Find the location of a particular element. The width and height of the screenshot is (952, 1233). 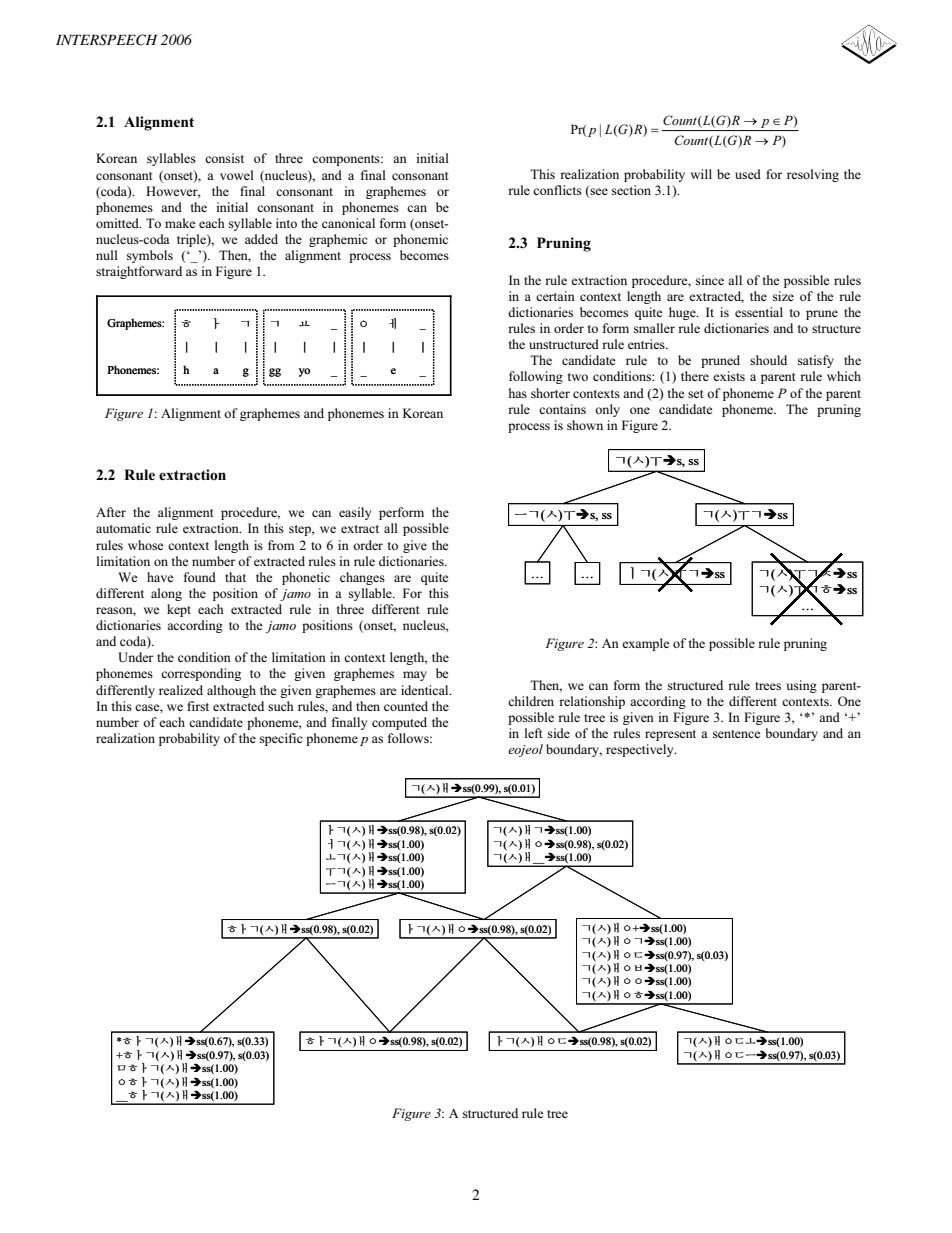

left is located at coordinates (534, 733).
